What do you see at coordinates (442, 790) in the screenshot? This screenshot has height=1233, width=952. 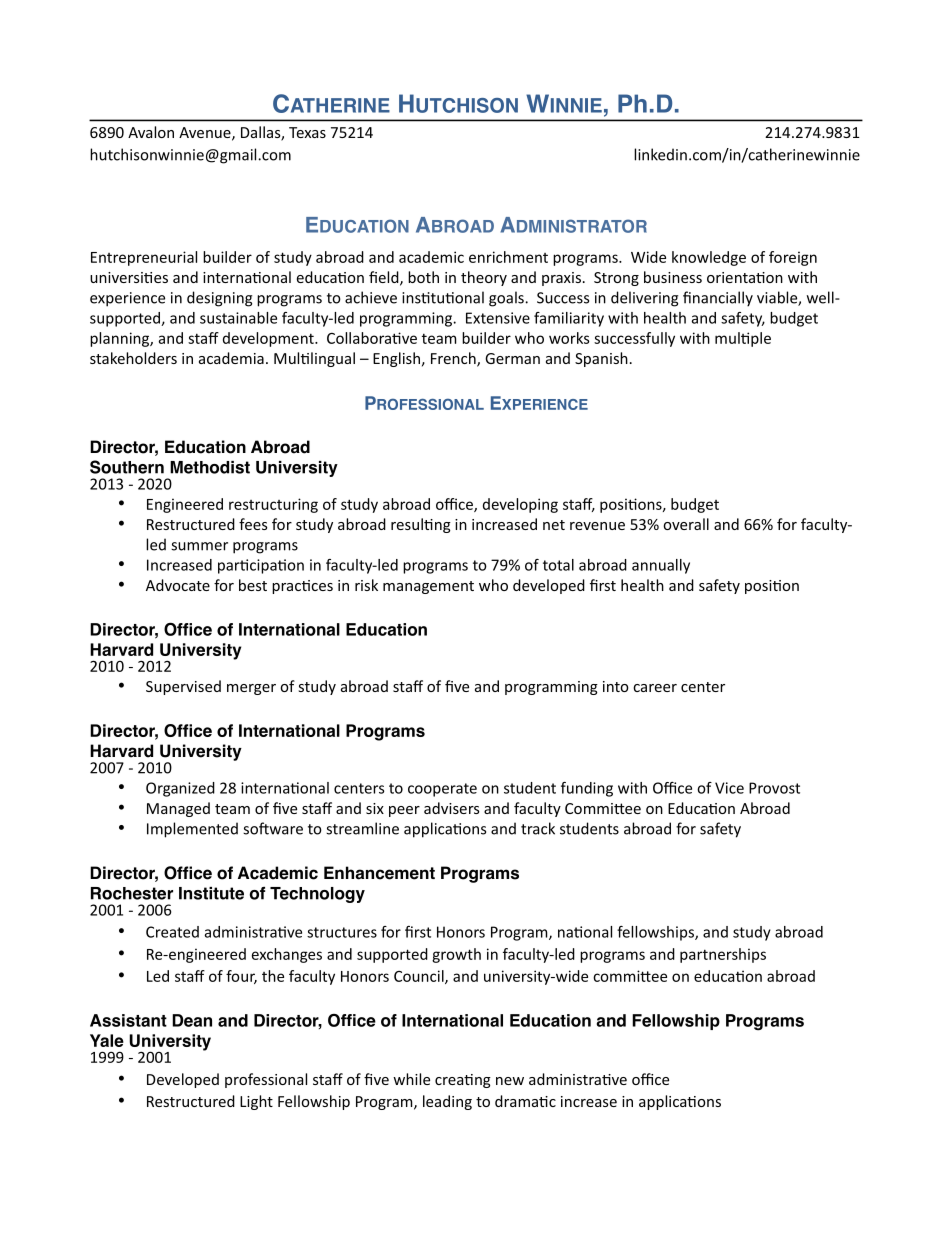 I see `cooperate` at bounding box center [442, 790].
